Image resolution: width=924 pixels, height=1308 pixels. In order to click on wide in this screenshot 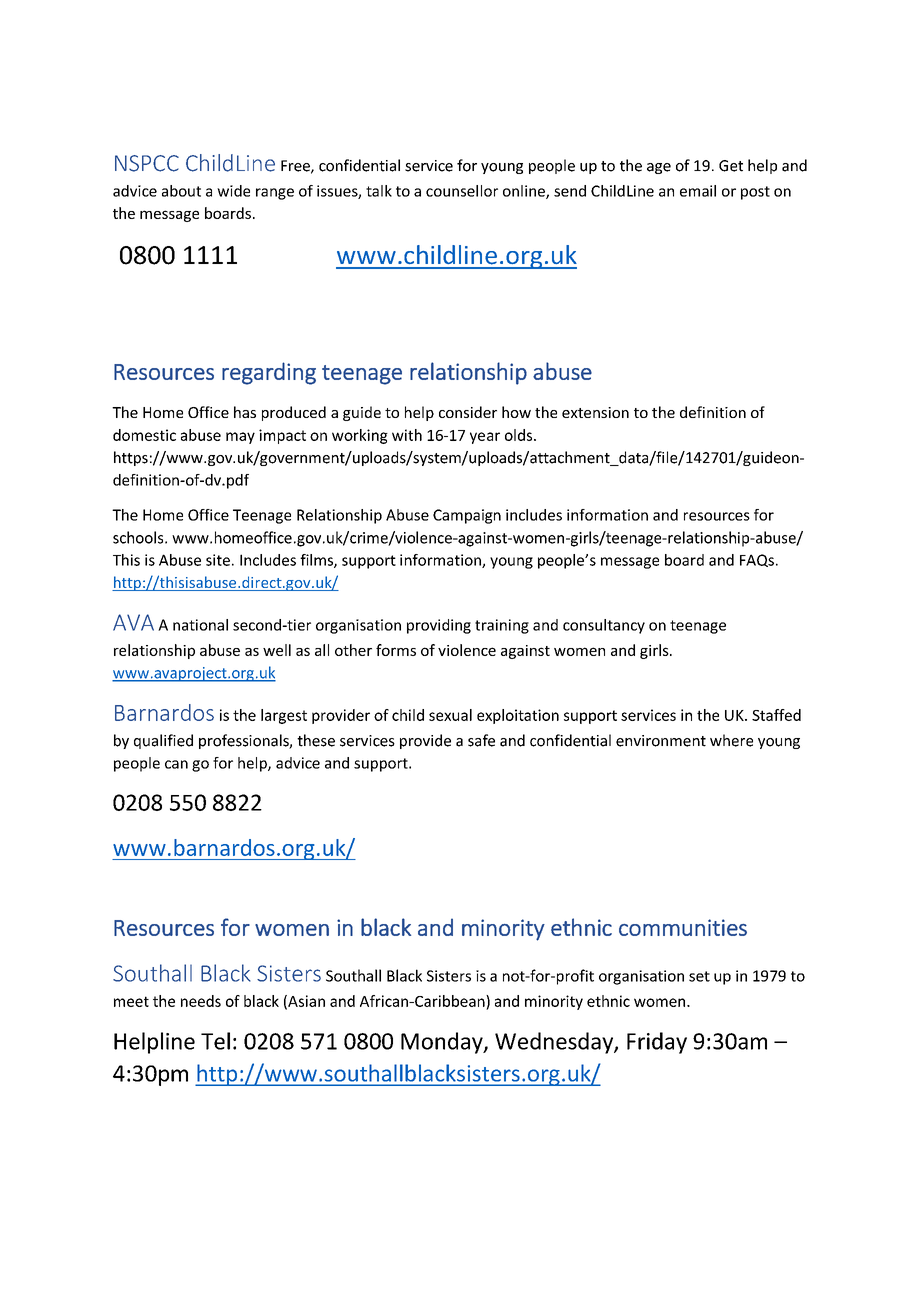, I will do `click(233, 191)`.
